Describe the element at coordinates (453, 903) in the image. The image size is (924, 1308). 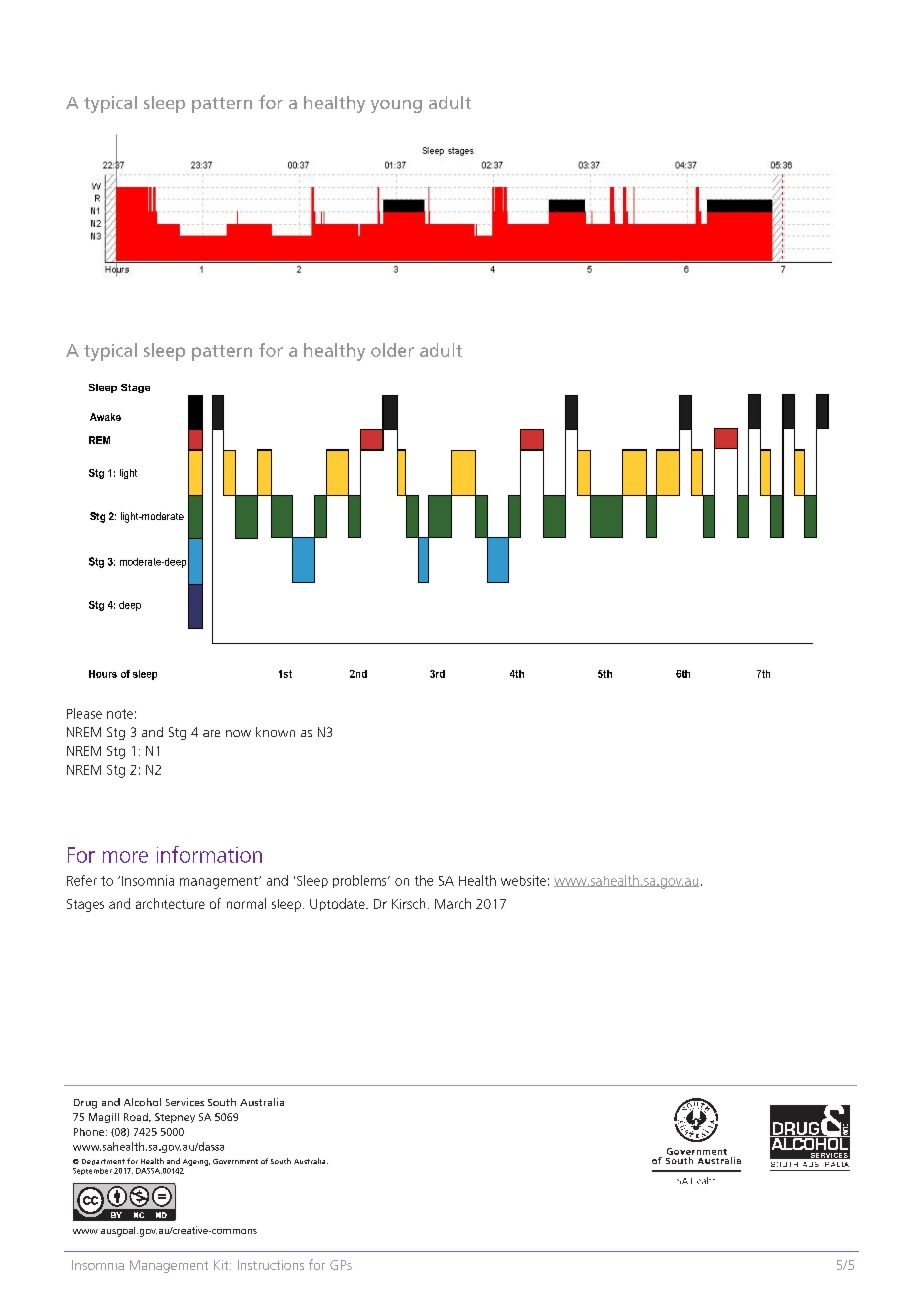
I see `March` at that location.
